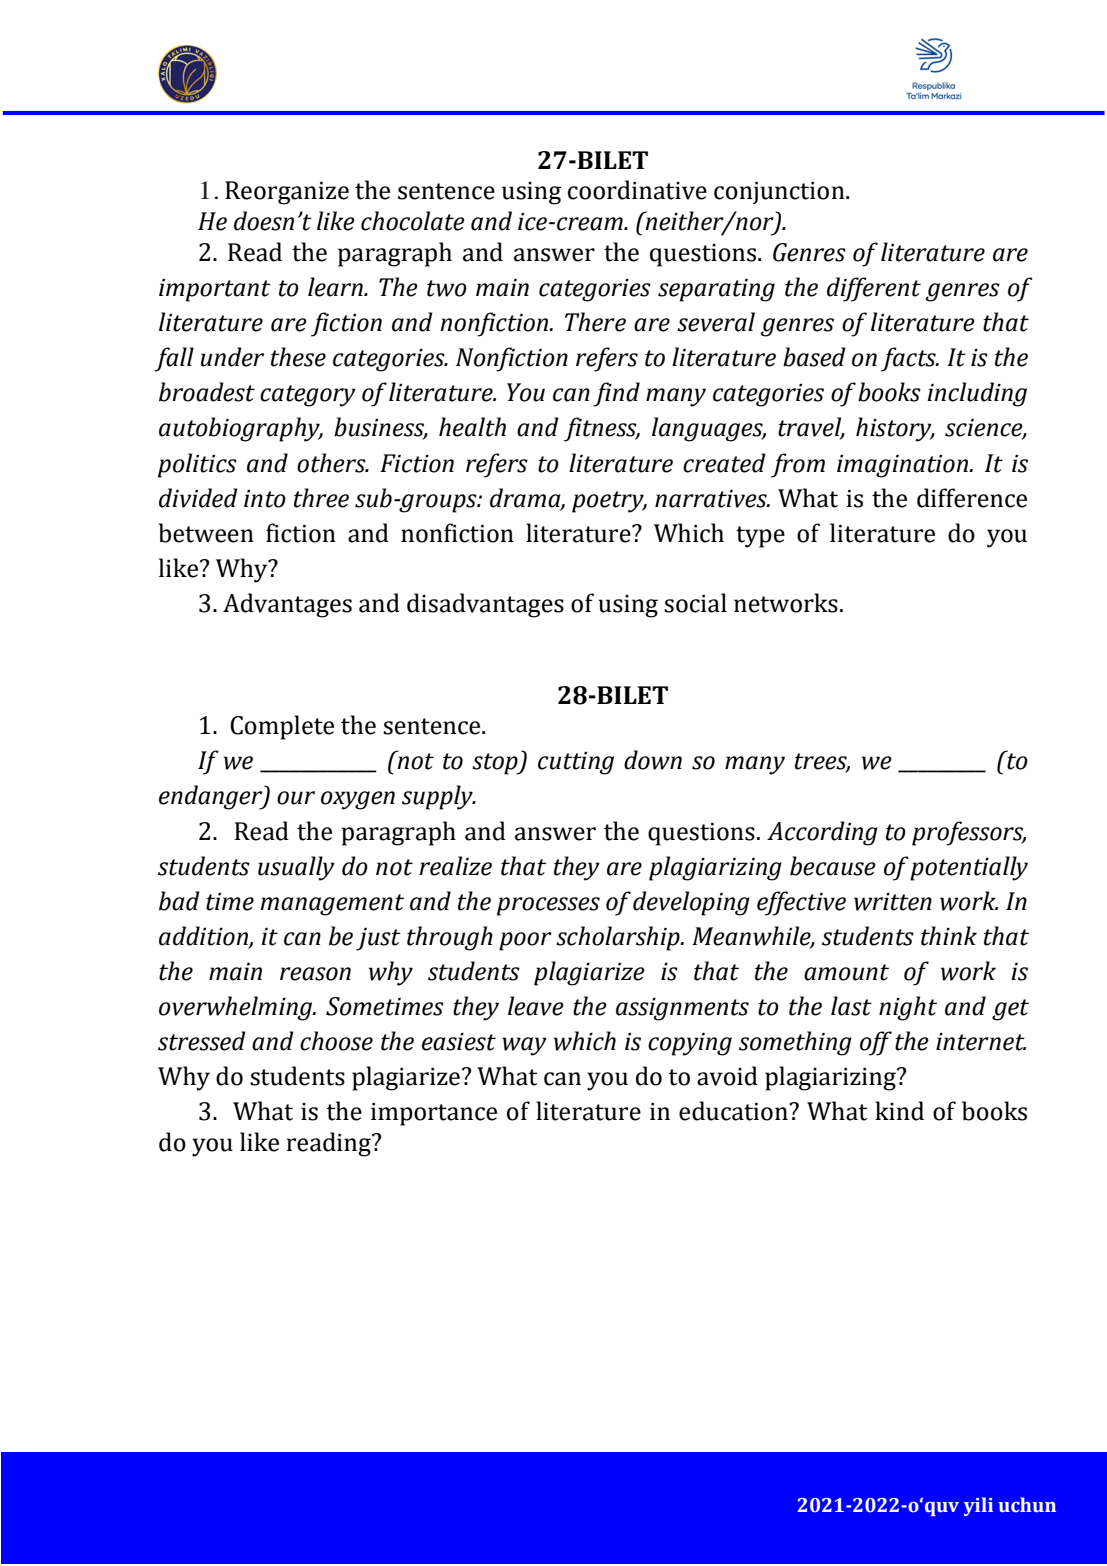  Describe the element at coordinates (336, 1041) in the screenshot. I see `choose` at that location.
